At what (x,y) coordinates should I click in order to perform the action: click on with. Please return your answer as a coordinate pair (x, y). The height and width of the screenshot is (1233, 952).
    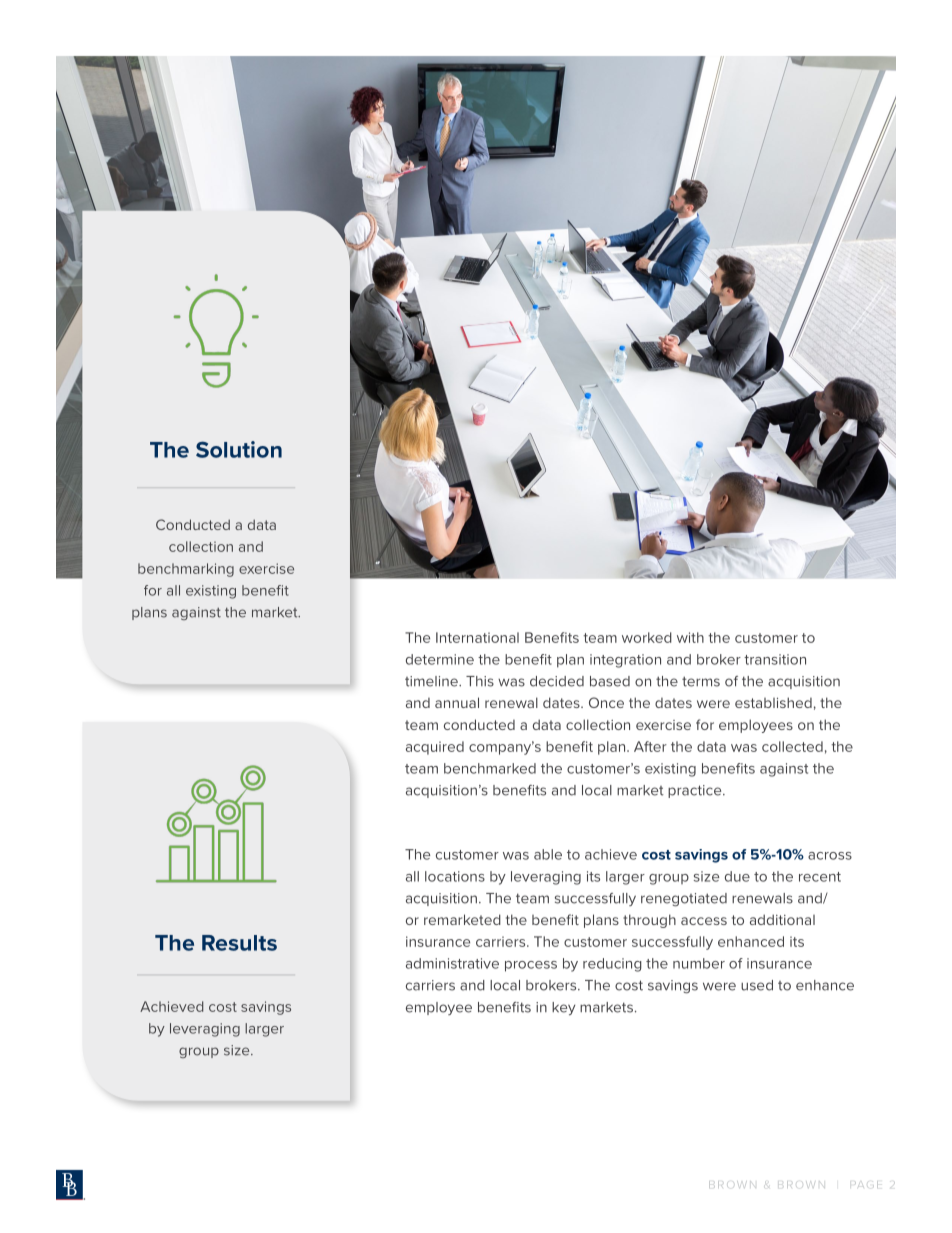
    Looking at the image, I should click on (690, 637).
